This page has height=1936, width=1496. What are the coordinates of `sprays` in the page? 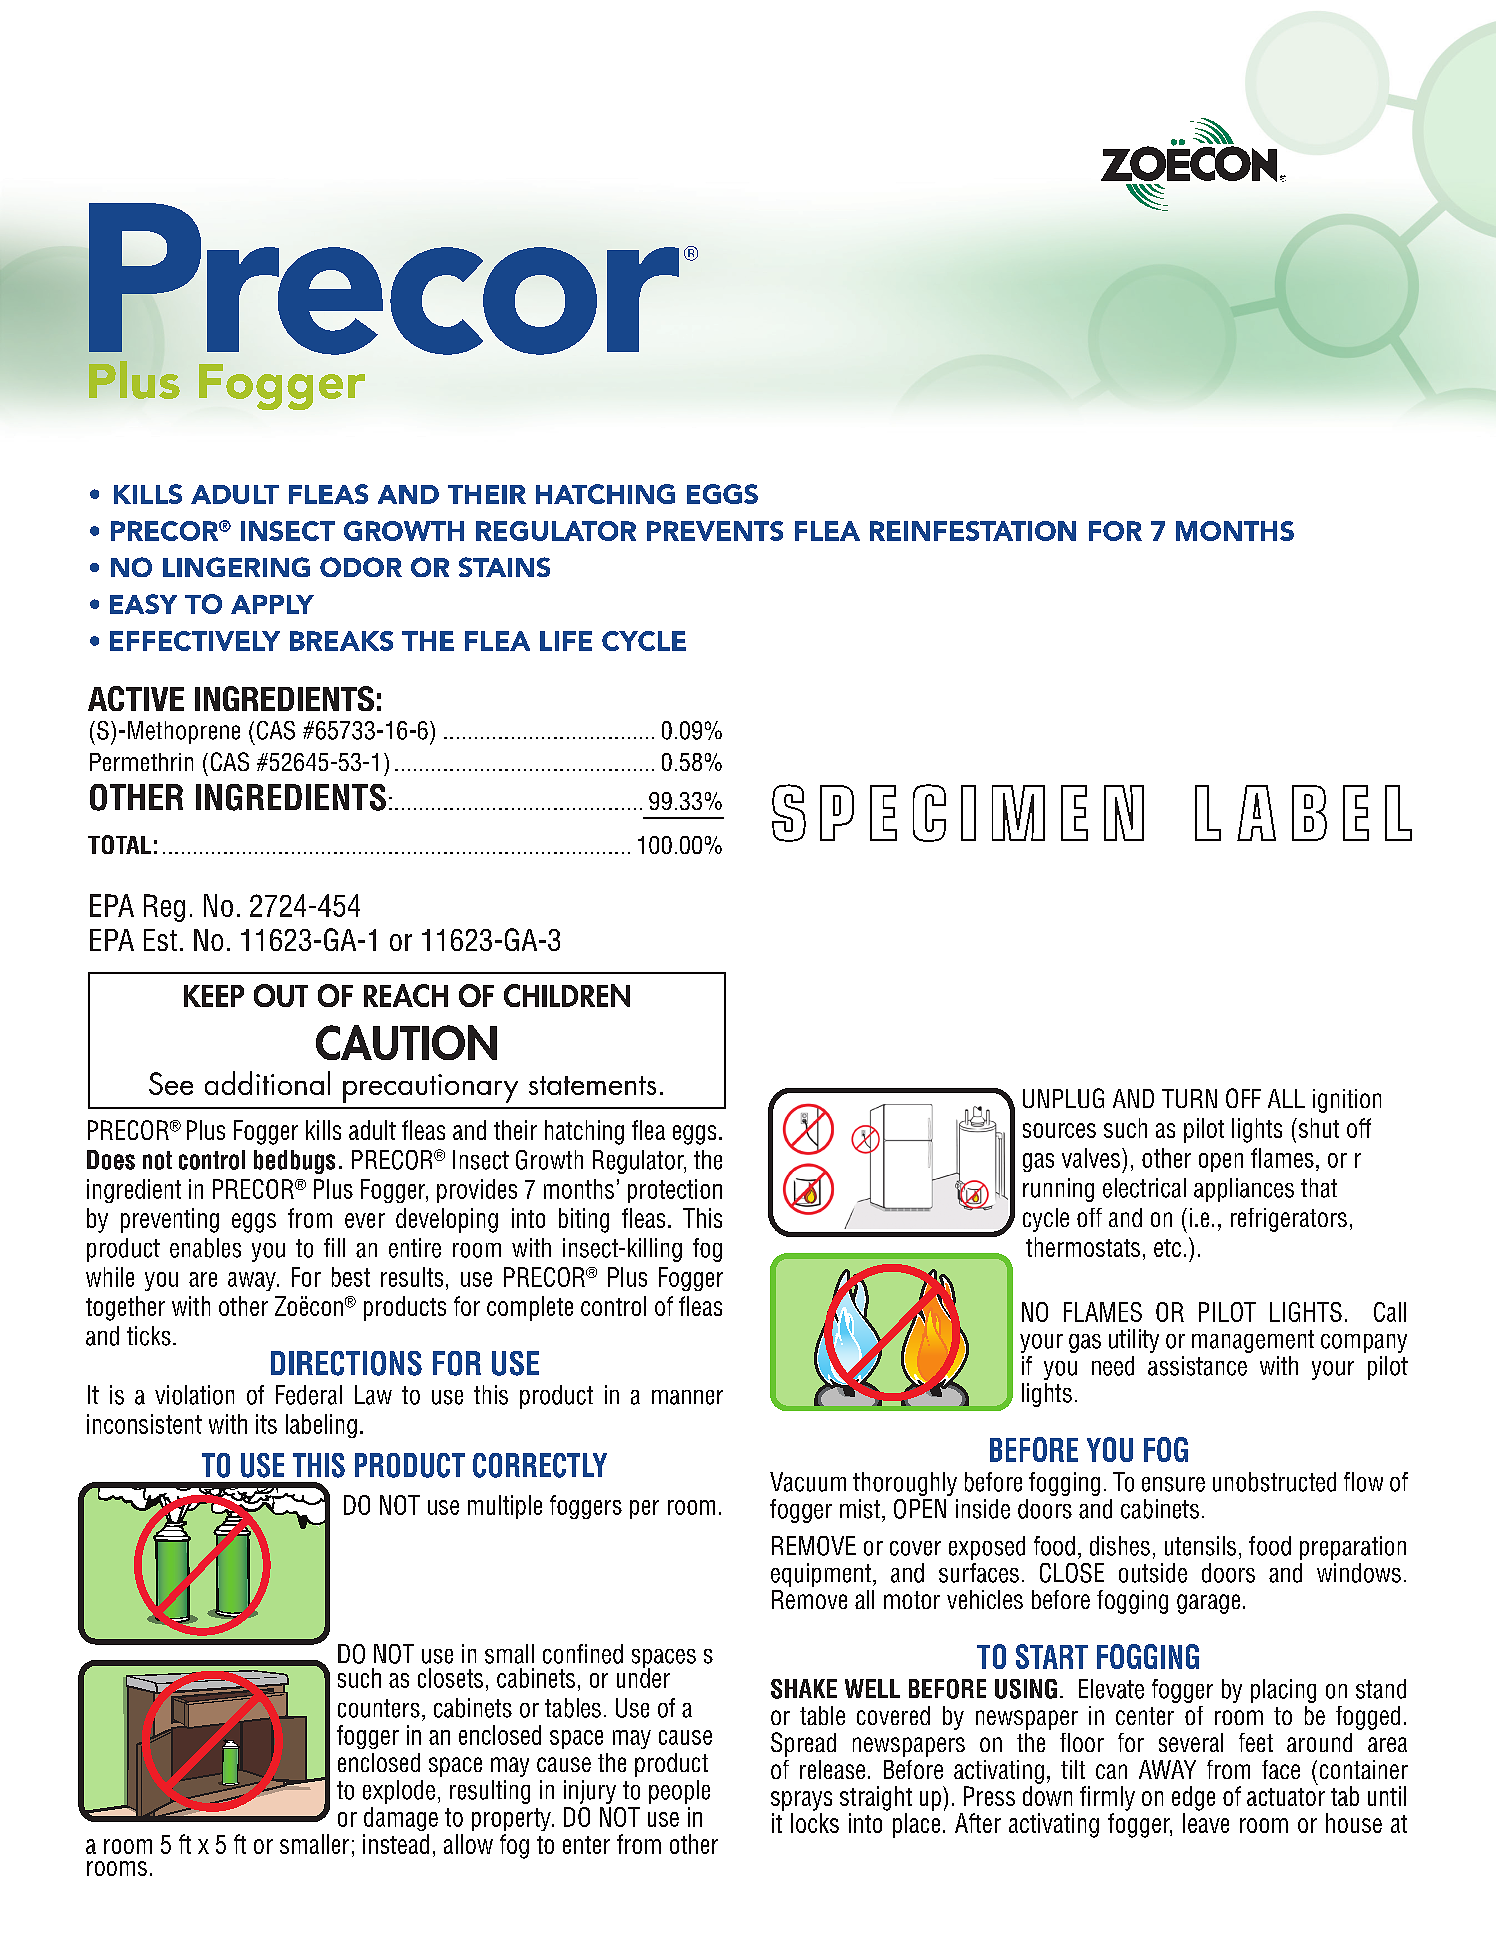 It's located at (801, 1801).
